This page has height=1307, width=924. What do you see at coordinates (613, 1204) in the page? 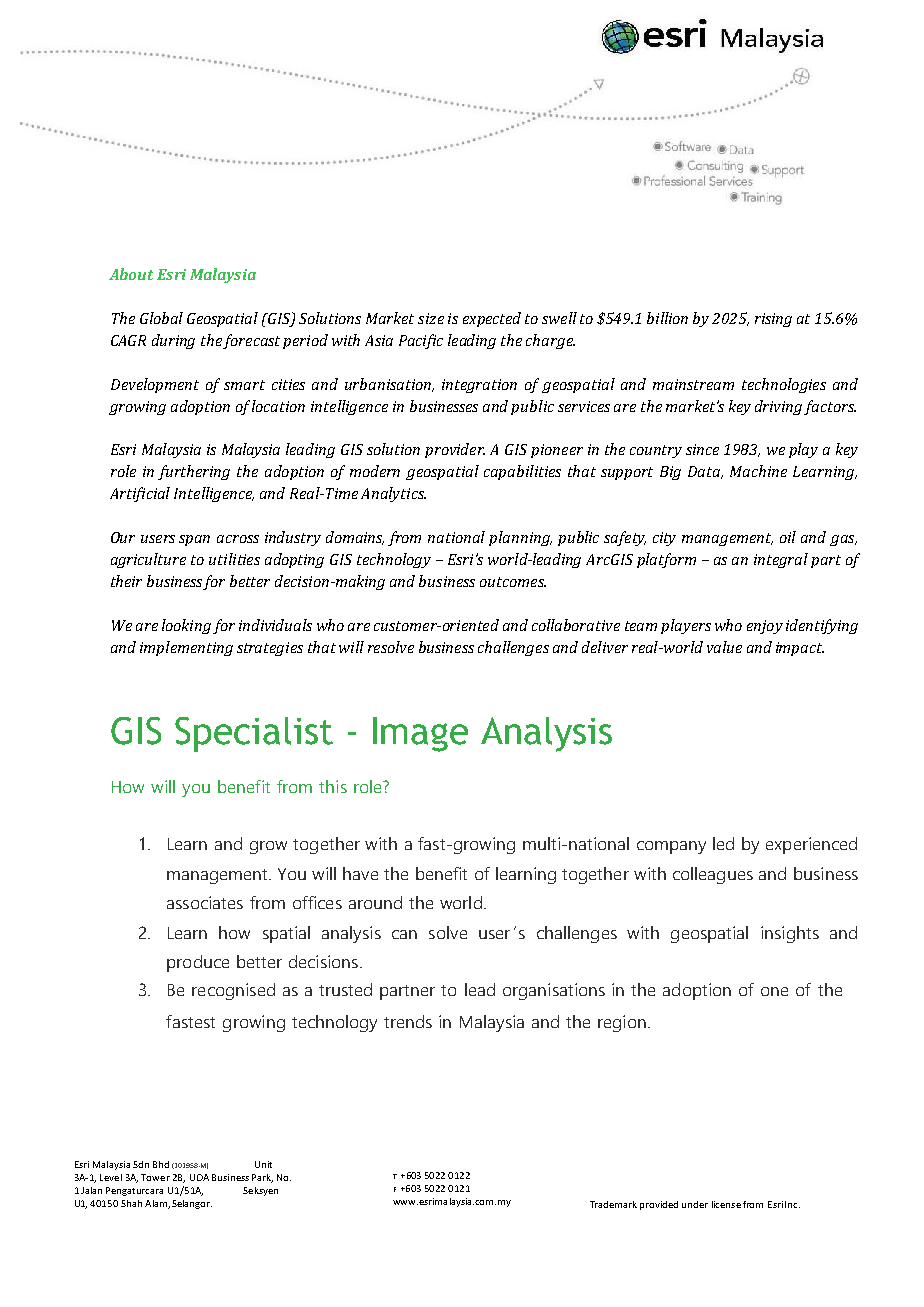
I see `Trademark` at bounding box center [613, 1204].
